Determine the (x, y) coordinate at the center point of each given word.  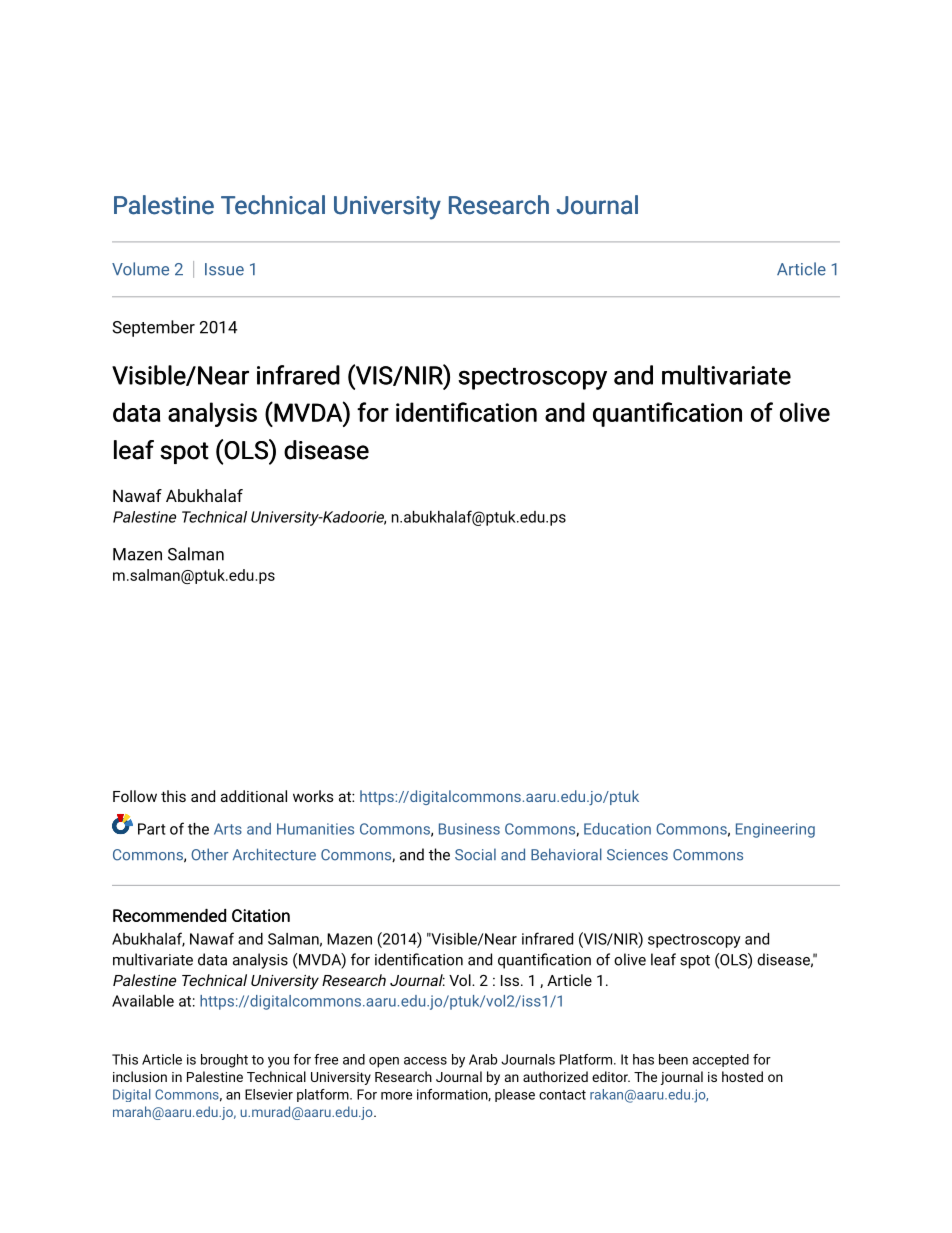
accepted (720, 1060)
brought (224, 1061)
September (153, 328)
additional (254, 796)
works (313, 796)
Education (617, 829)
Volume (140, 269)
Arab (483, 1059)
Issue (224, 269)
